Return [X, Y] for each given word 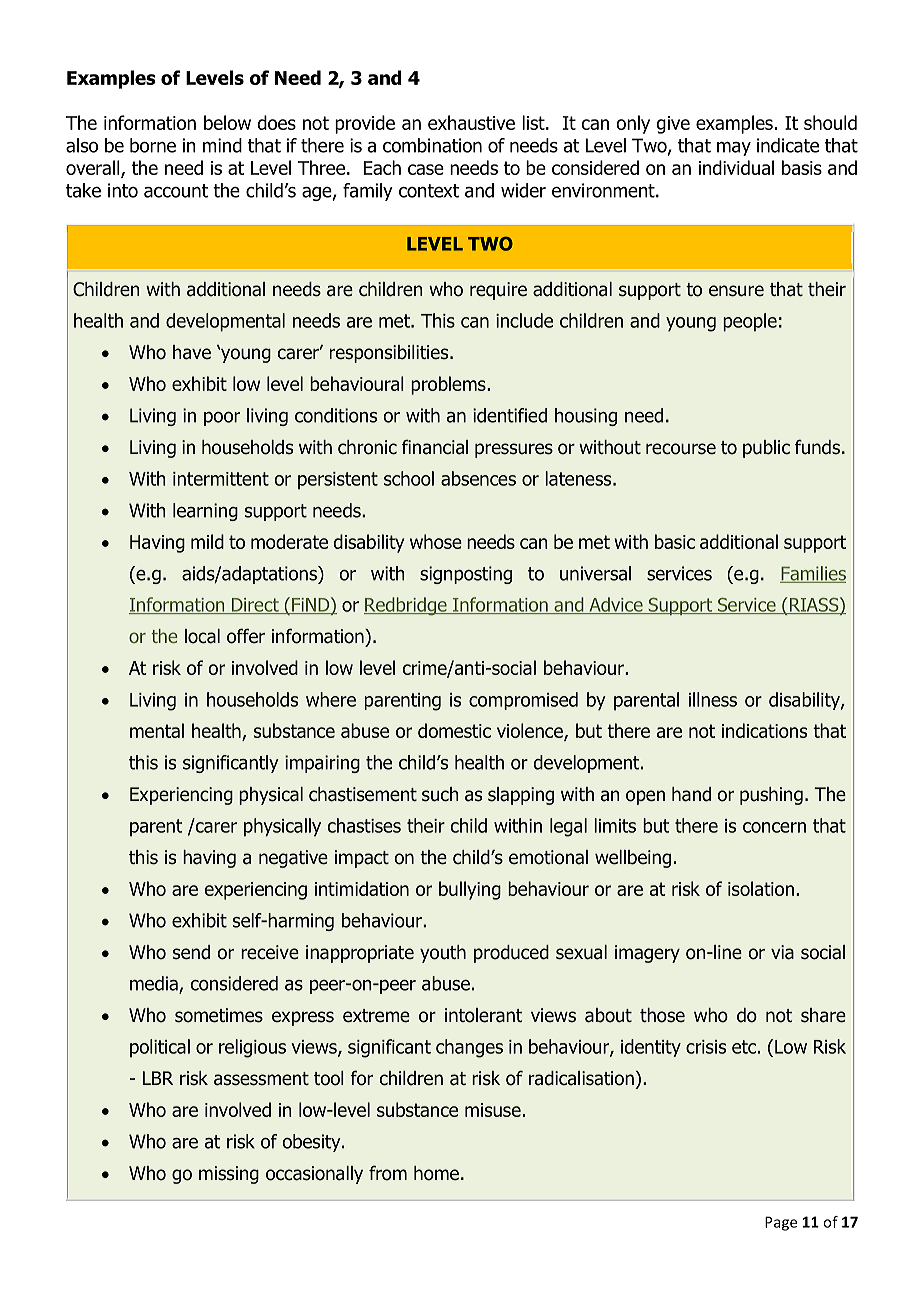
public [766, 449]
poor [222, 419]
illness [713, 699]
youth [443, 954]
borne [153, 145]
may [734, 149]
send [191, 952]
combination [432, 145]
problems [449, 385]
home [436, 1173]
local [202, 636]
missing [229, 1175]
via [782, 952]
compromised [523, 701]
